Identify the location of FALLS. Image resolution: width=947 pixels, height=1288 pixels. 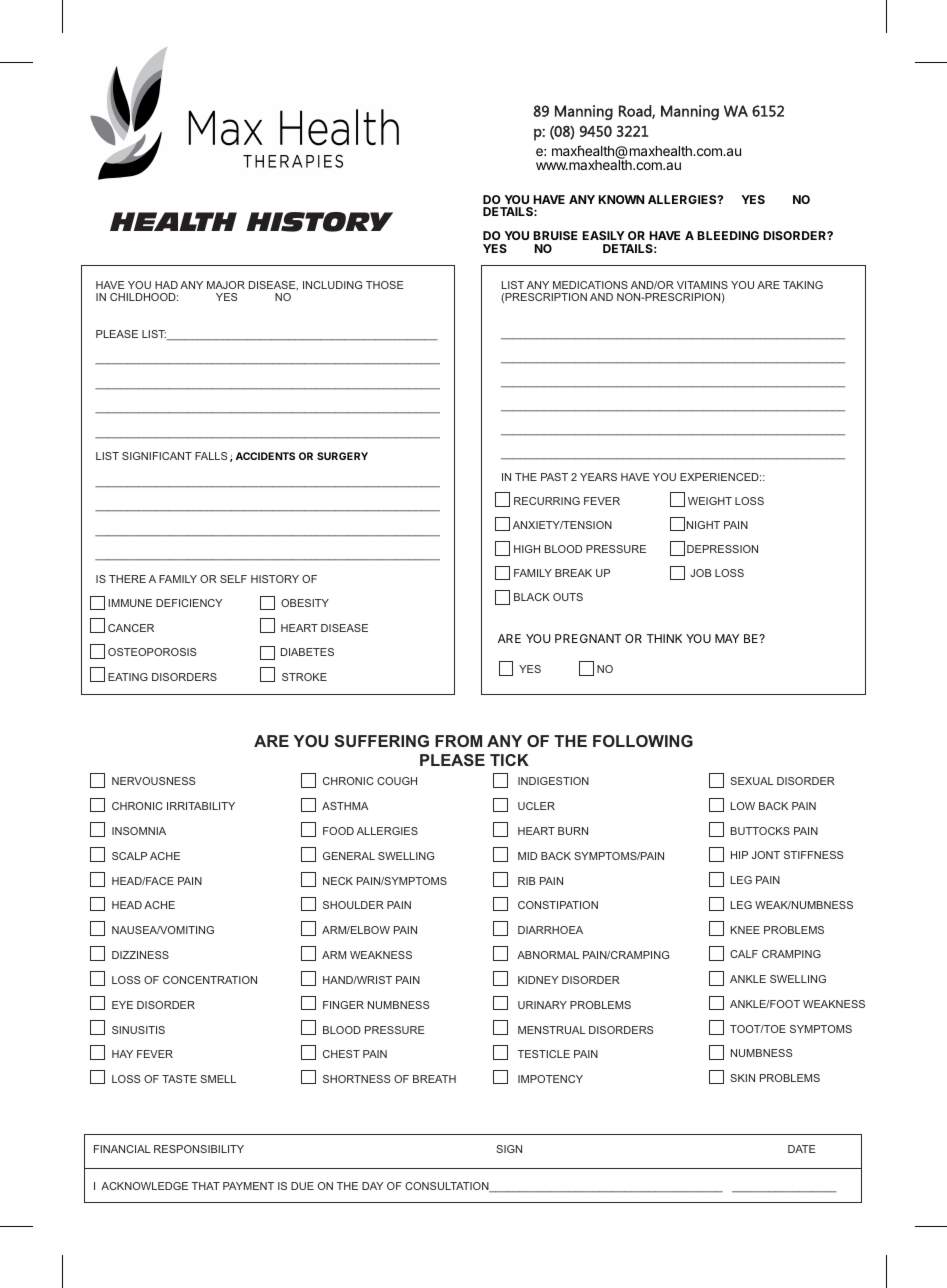
(211, 456).
